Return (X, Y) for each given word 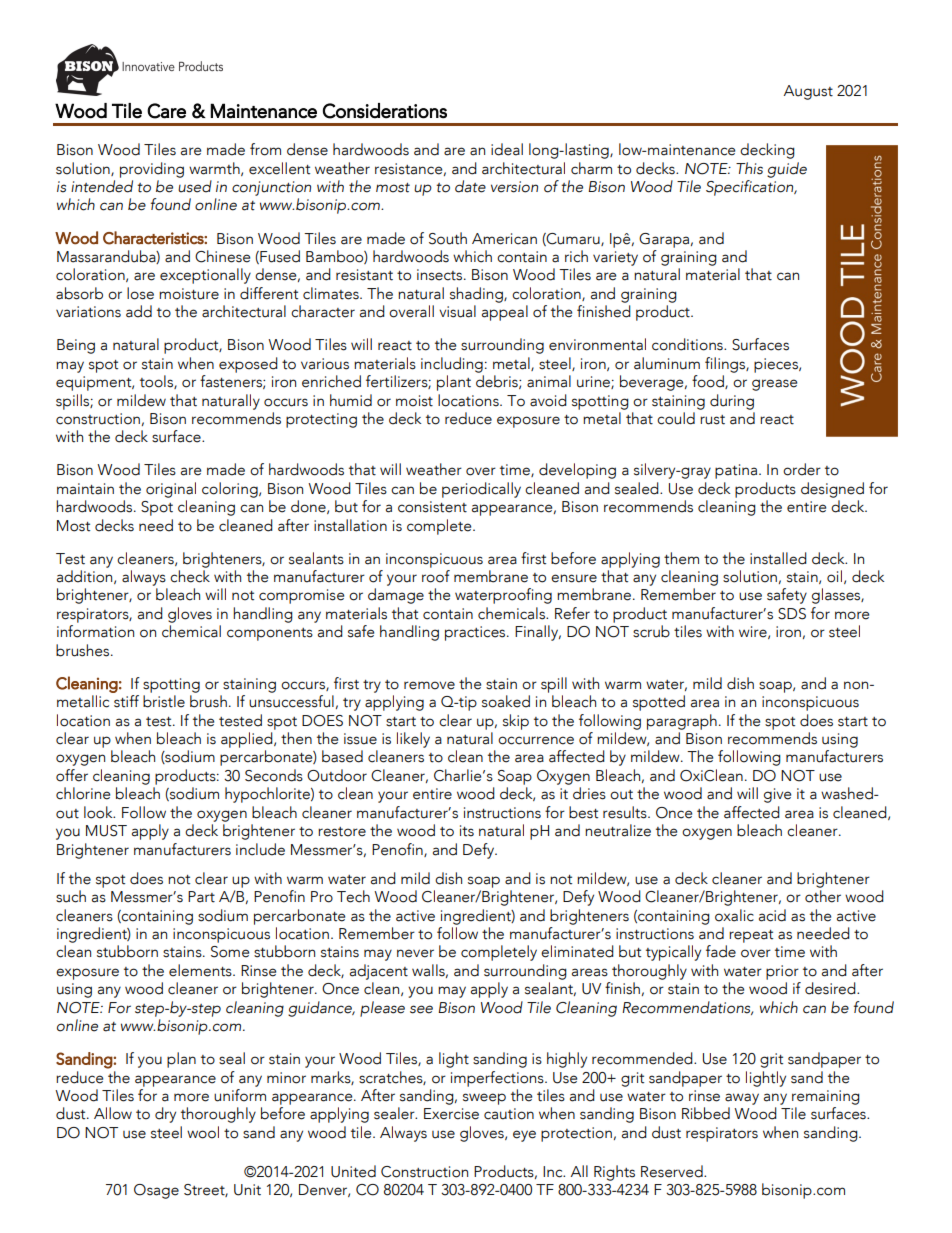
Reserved (673, 1171)
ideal (507, 149)
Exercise (451, 1114)
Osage (156, 1191)
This (749, 168)
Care (166, 111)
